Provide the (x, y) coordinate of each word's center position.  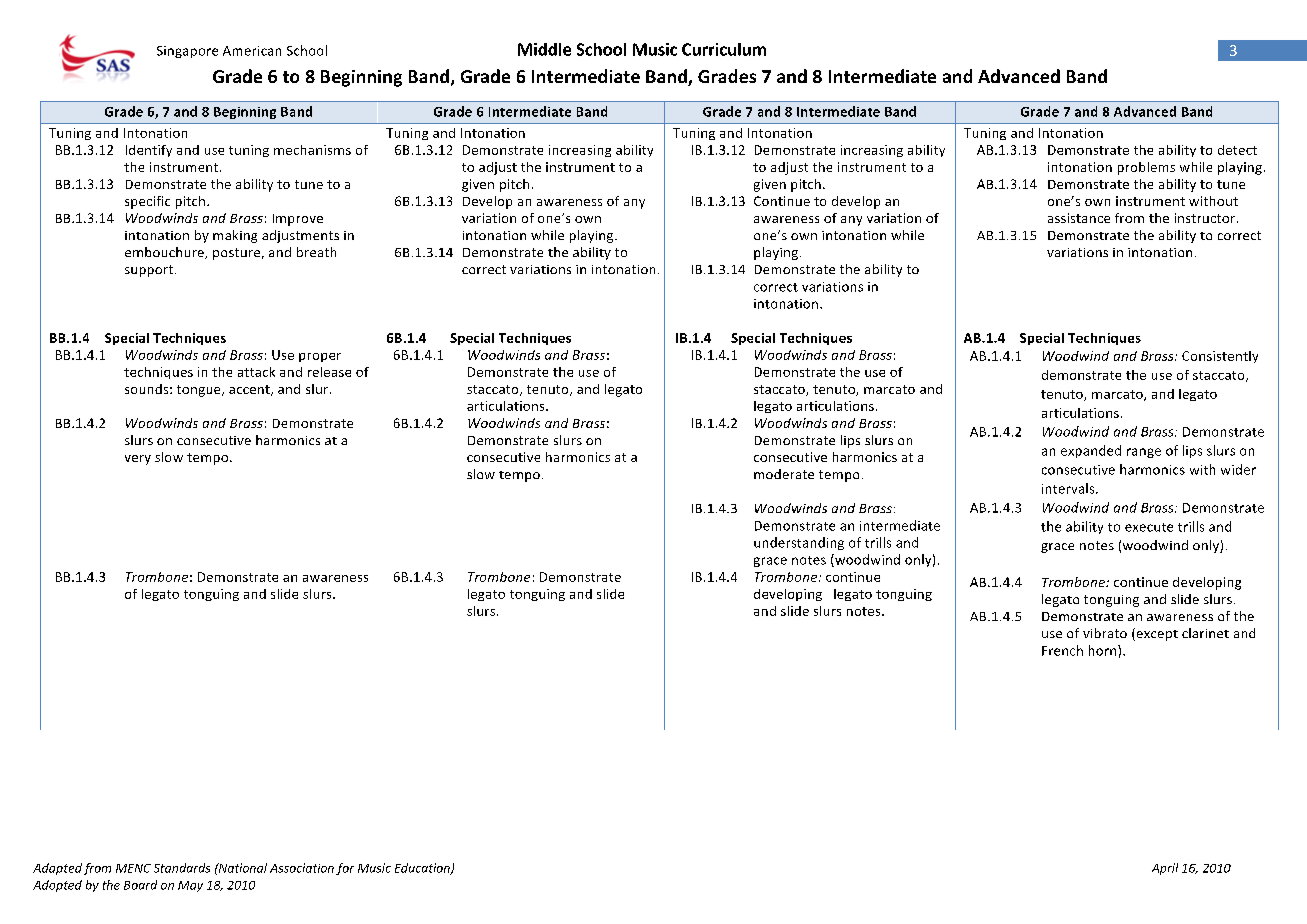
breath (316, 252)
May (190, 886)
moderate (784, 474)
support (150, 271)
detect (1237, 150)
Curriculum (724, 49)
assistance (1079, 218)
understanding (799, 543)
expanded (1091, 451)
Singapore (187, 52)
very (138, 460)
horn (1104, 650)
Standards (182, 868)
